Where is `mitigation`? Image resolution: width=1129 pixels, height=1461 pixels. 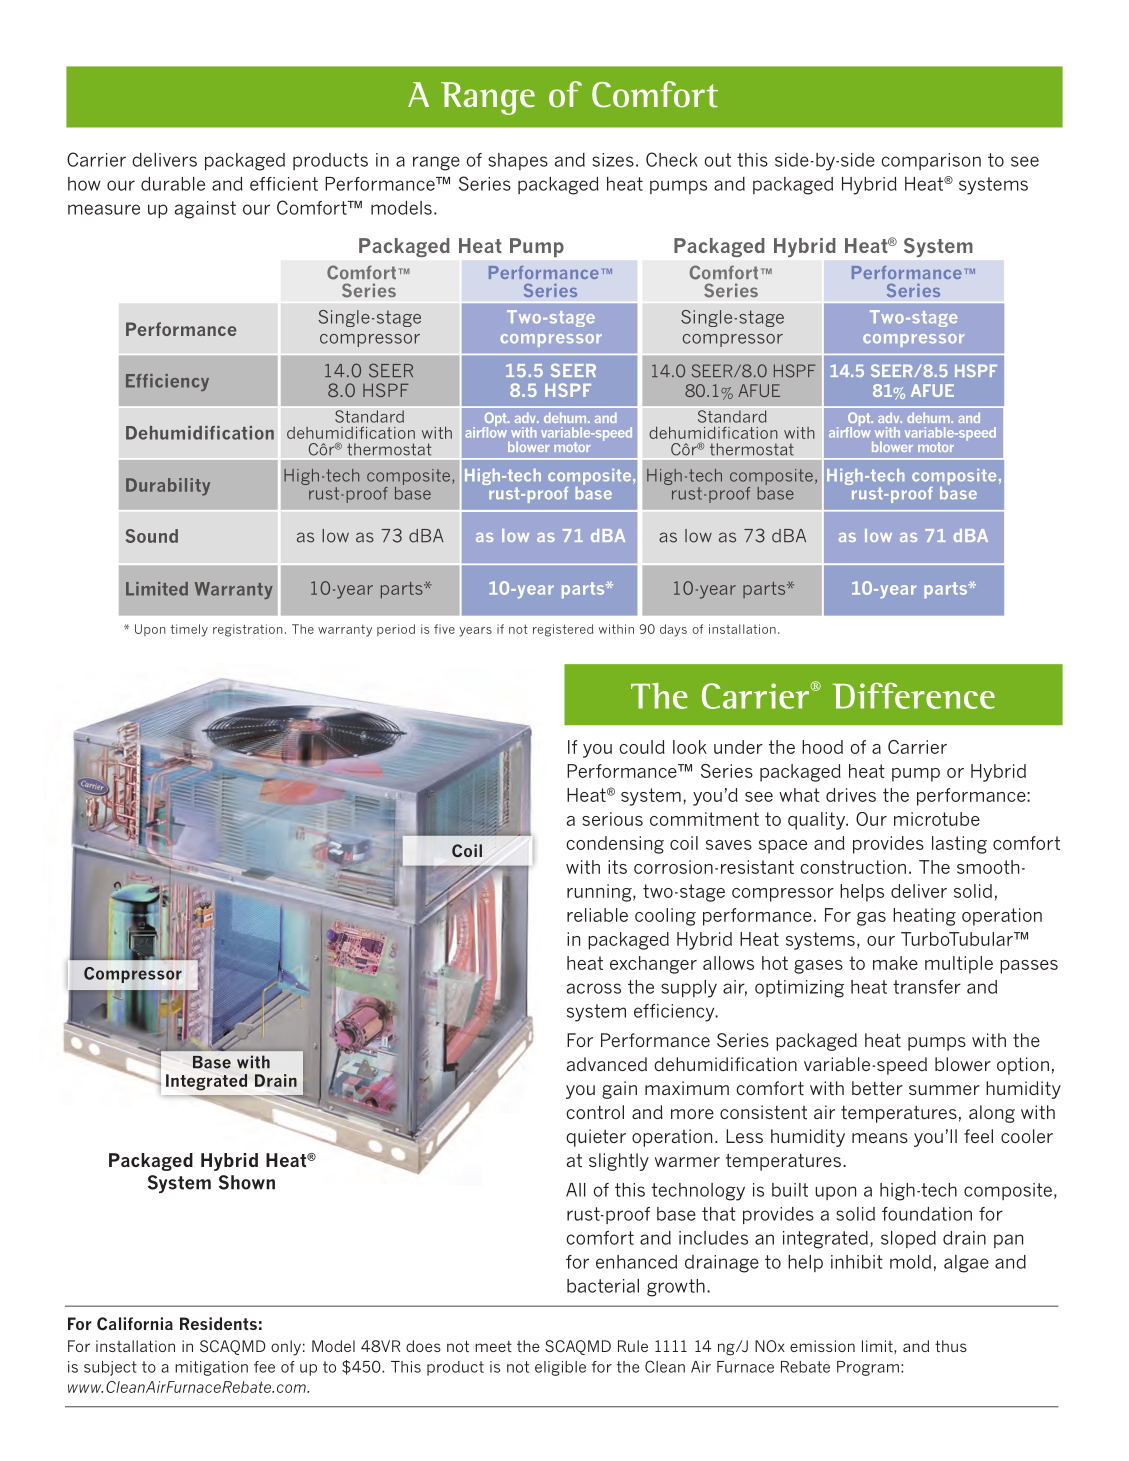
mitigation is located at coordinates (211, 1368).
